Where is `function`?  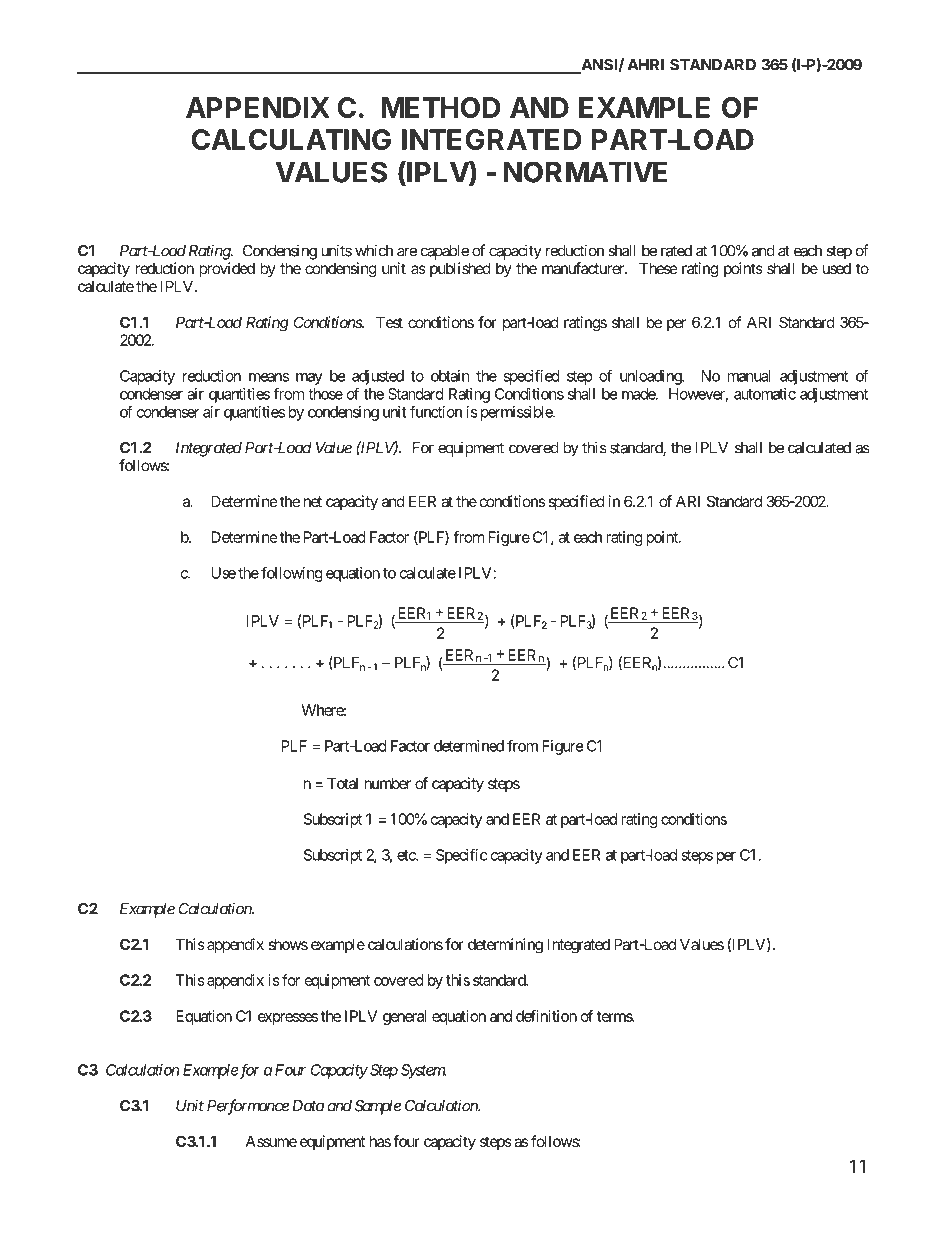 function is located at coordinates (436, 411).
